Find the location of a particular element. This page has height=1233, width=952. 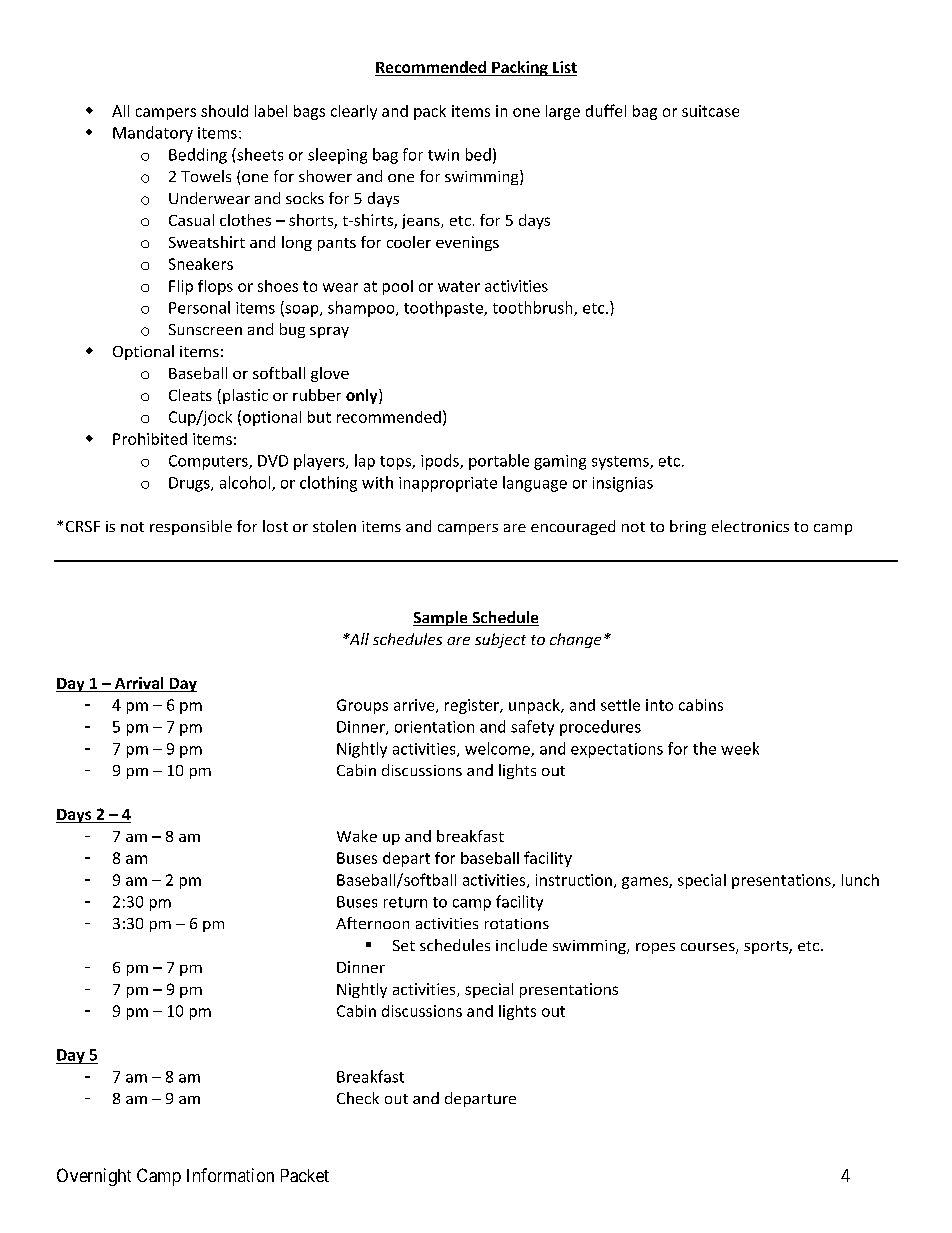

Cleats is located at coordinates (190, 395).
